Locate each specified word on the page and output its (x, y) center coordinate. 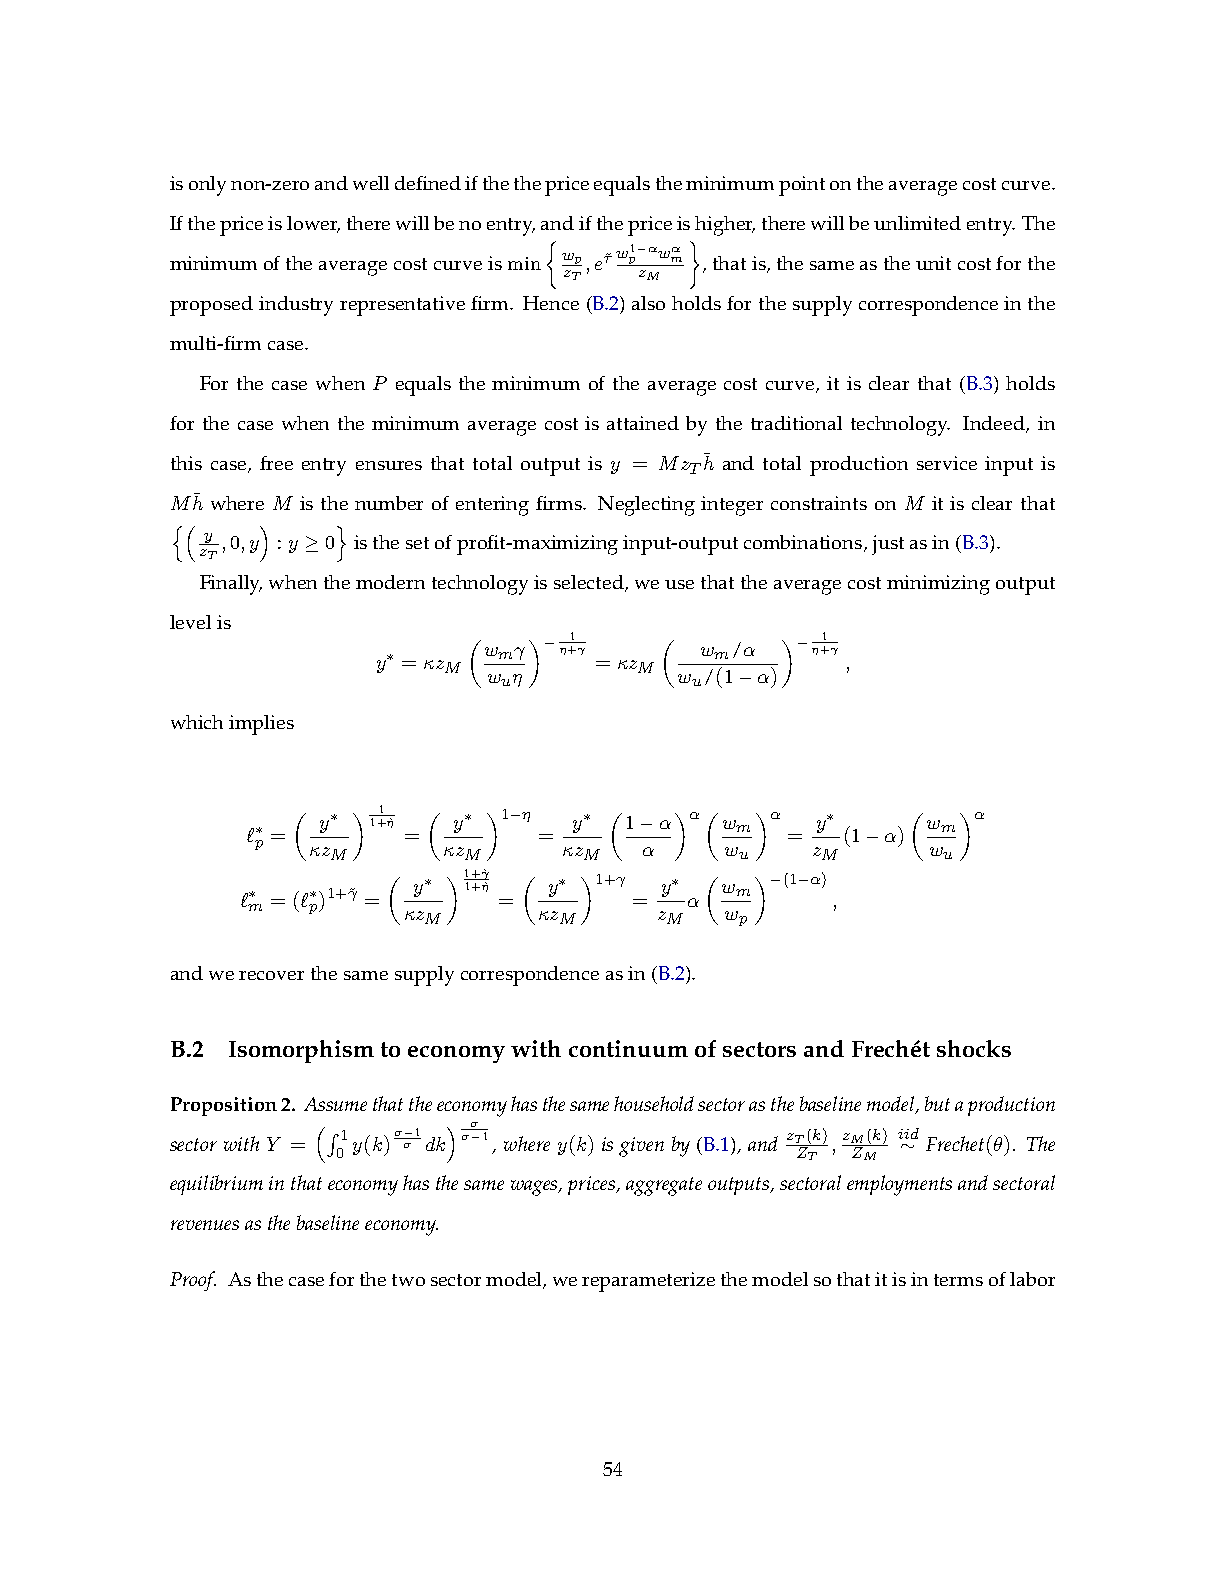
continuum (628, 1048)
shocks (974, 1048)
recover (271, 975)
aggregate (664, 1186)
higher (725, 226)
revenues (205, 1225)
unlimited (917, 223)
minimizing (938, 585)
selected (590, 583)
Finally (231, 585)
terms (958, 1280)
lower (313, 224)
